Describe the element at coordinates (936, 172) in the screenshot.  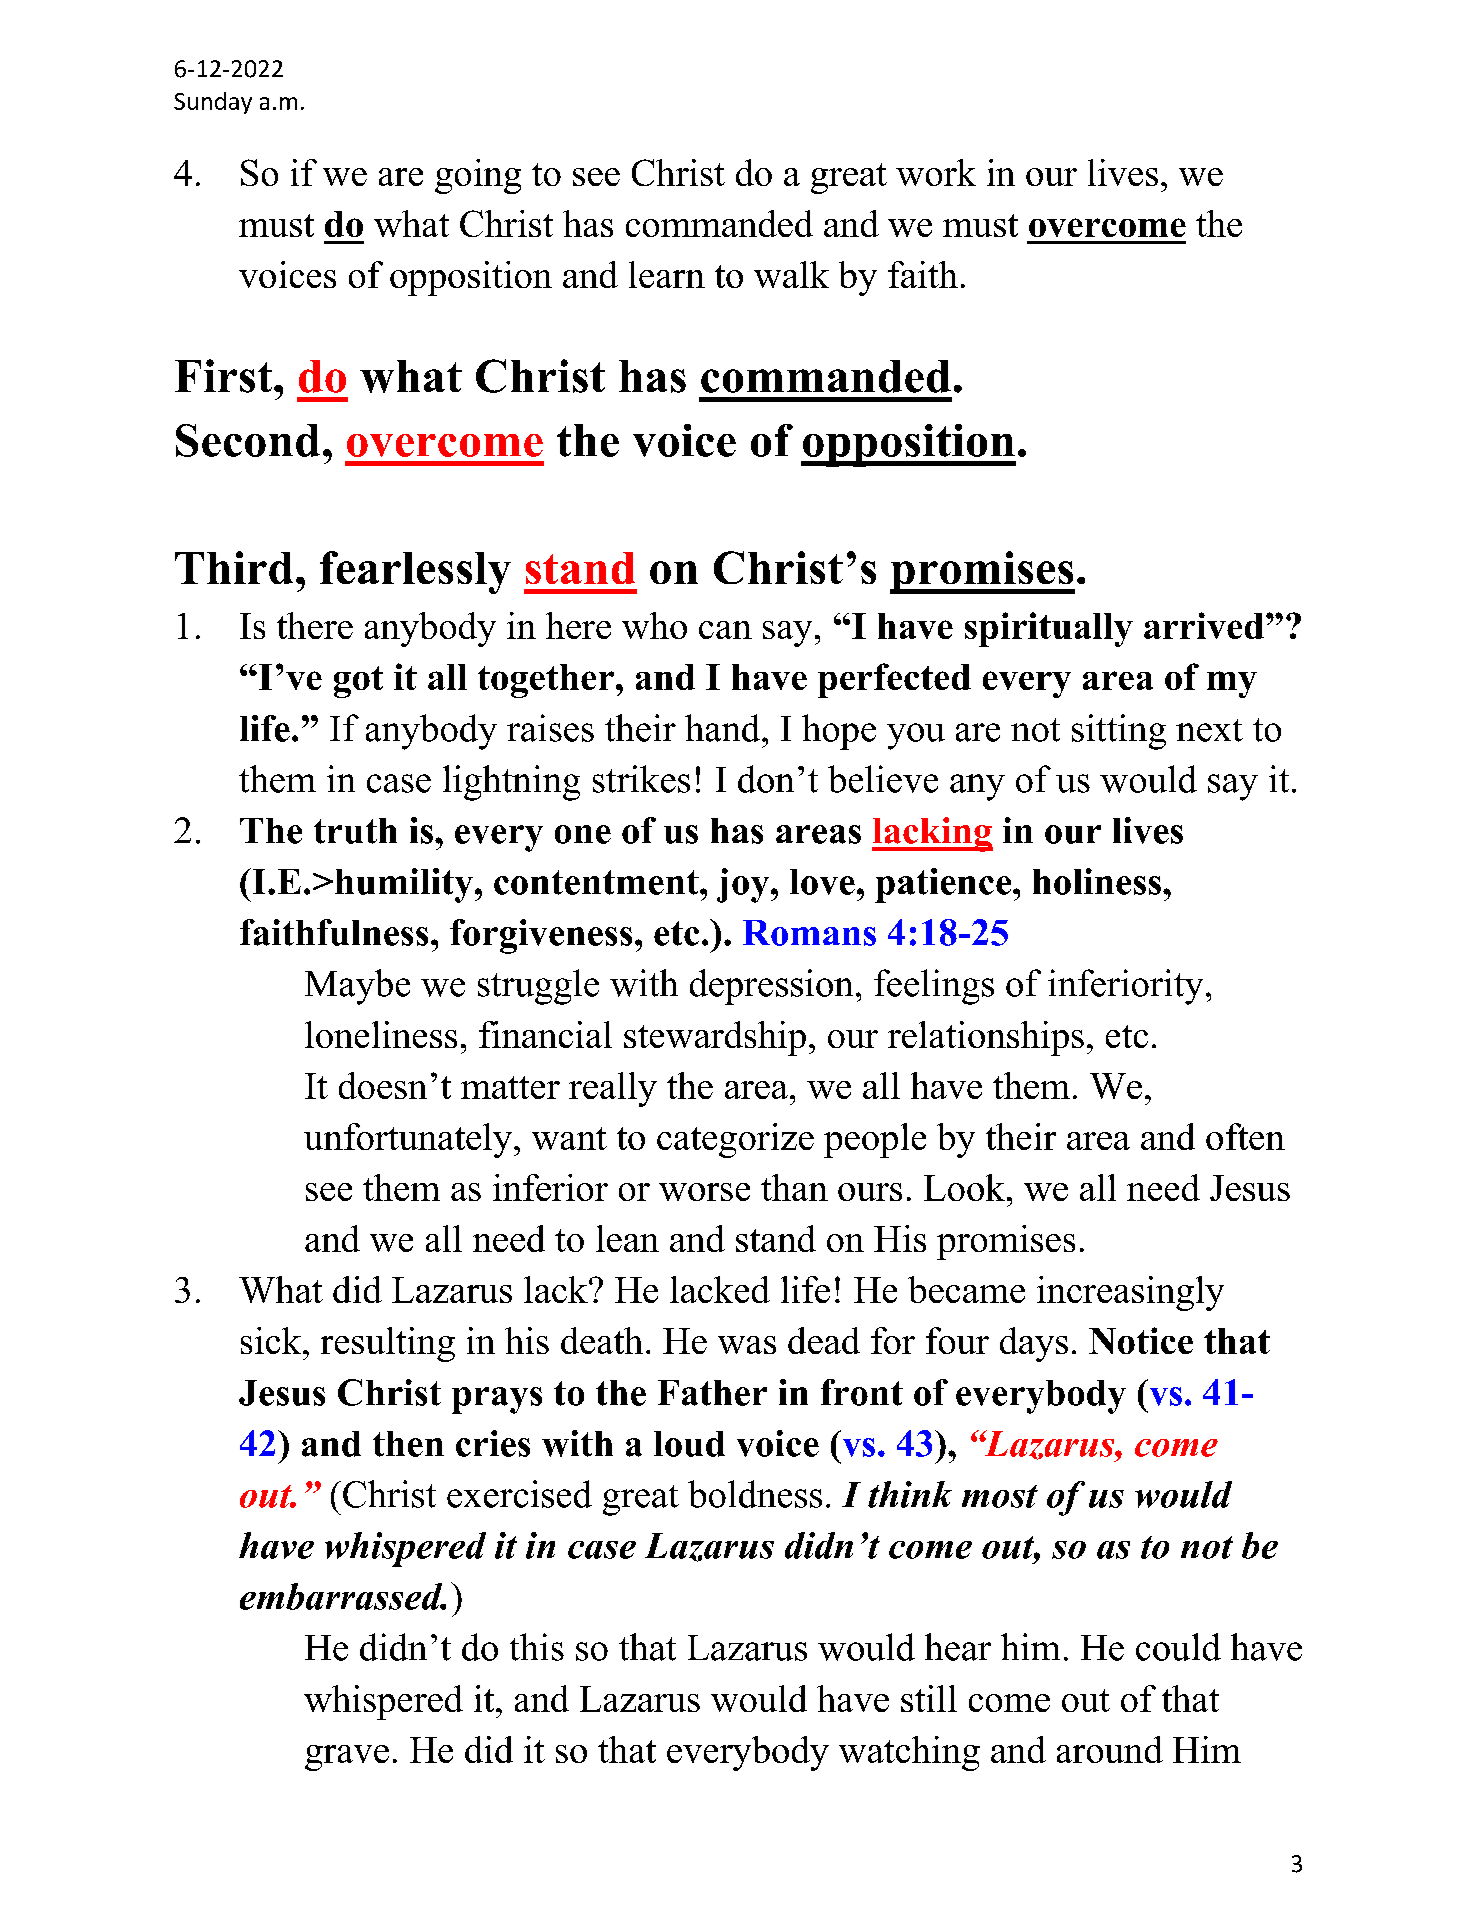
I see `work` at that location.
